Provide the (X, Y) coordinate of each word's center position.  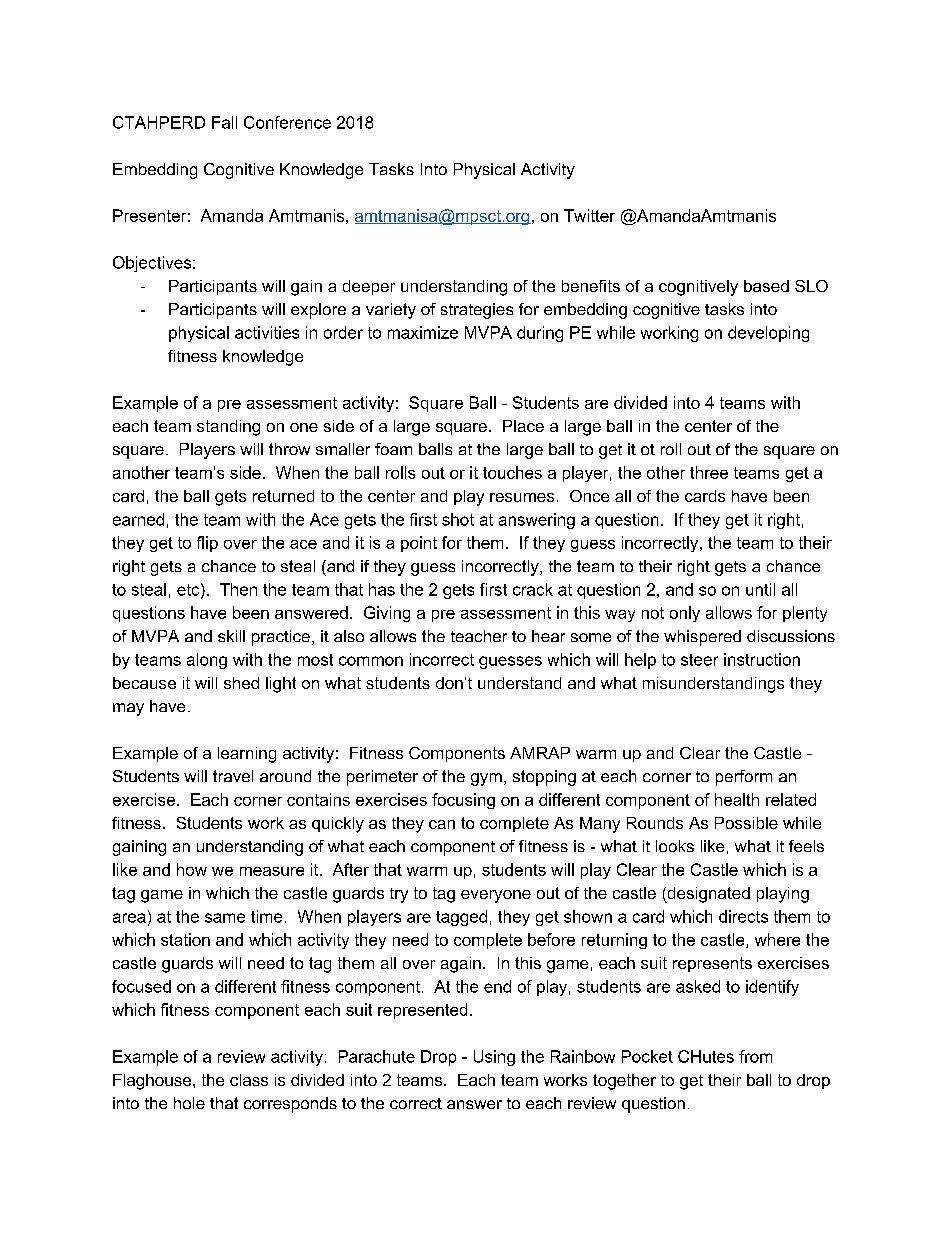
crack (533, 589)
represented (422, 1011)
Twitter (589, 215)
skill (231, 636)
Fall (224, 122)
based (766, 286)
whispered (702, 638)
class (249, 1080)
